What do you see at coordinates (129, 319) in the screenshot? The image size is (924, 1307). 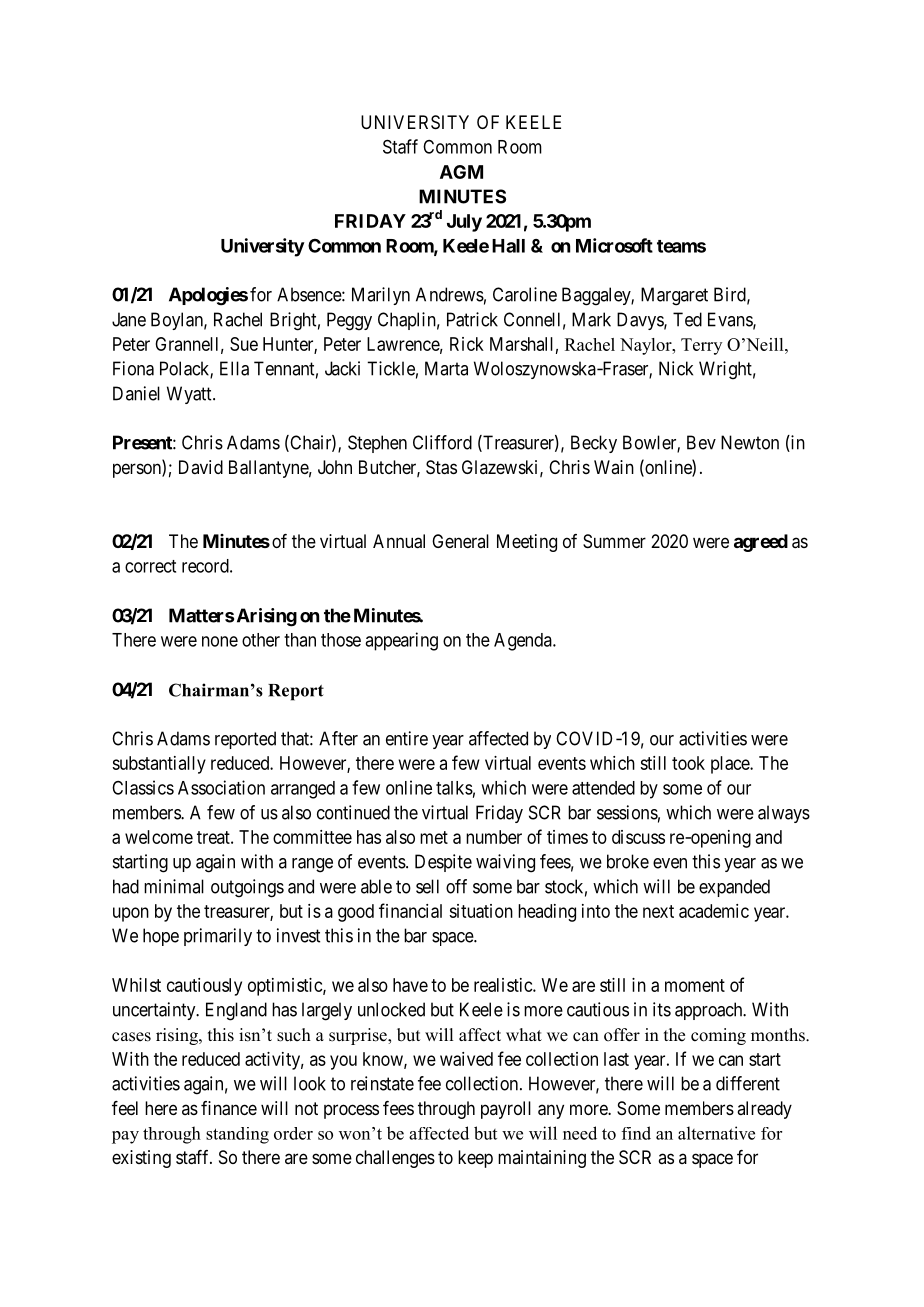 I see `Jane` at bounding box center [129, 319].
